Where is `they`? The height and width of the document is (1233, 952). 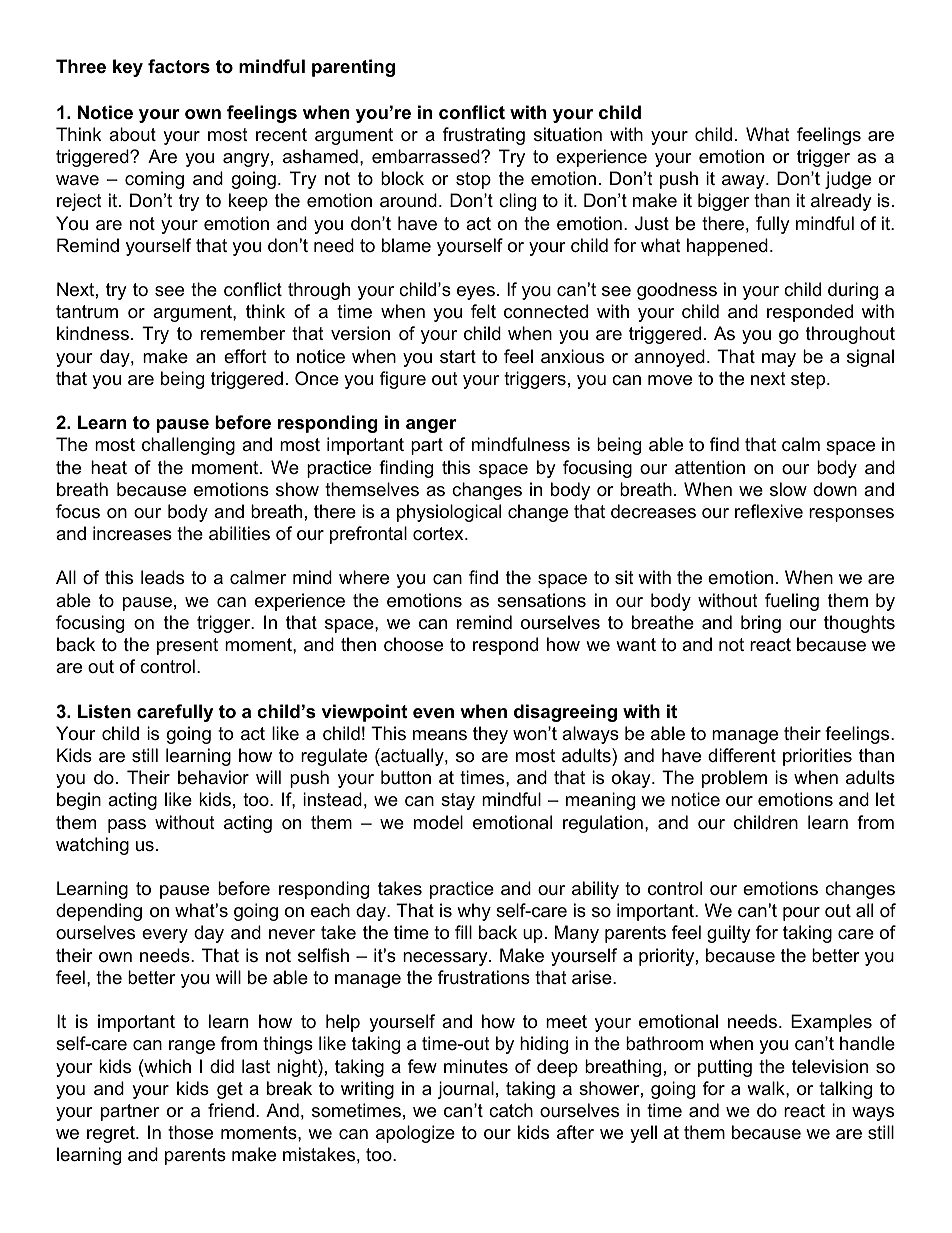
they is located at coordinates (490, 735).
